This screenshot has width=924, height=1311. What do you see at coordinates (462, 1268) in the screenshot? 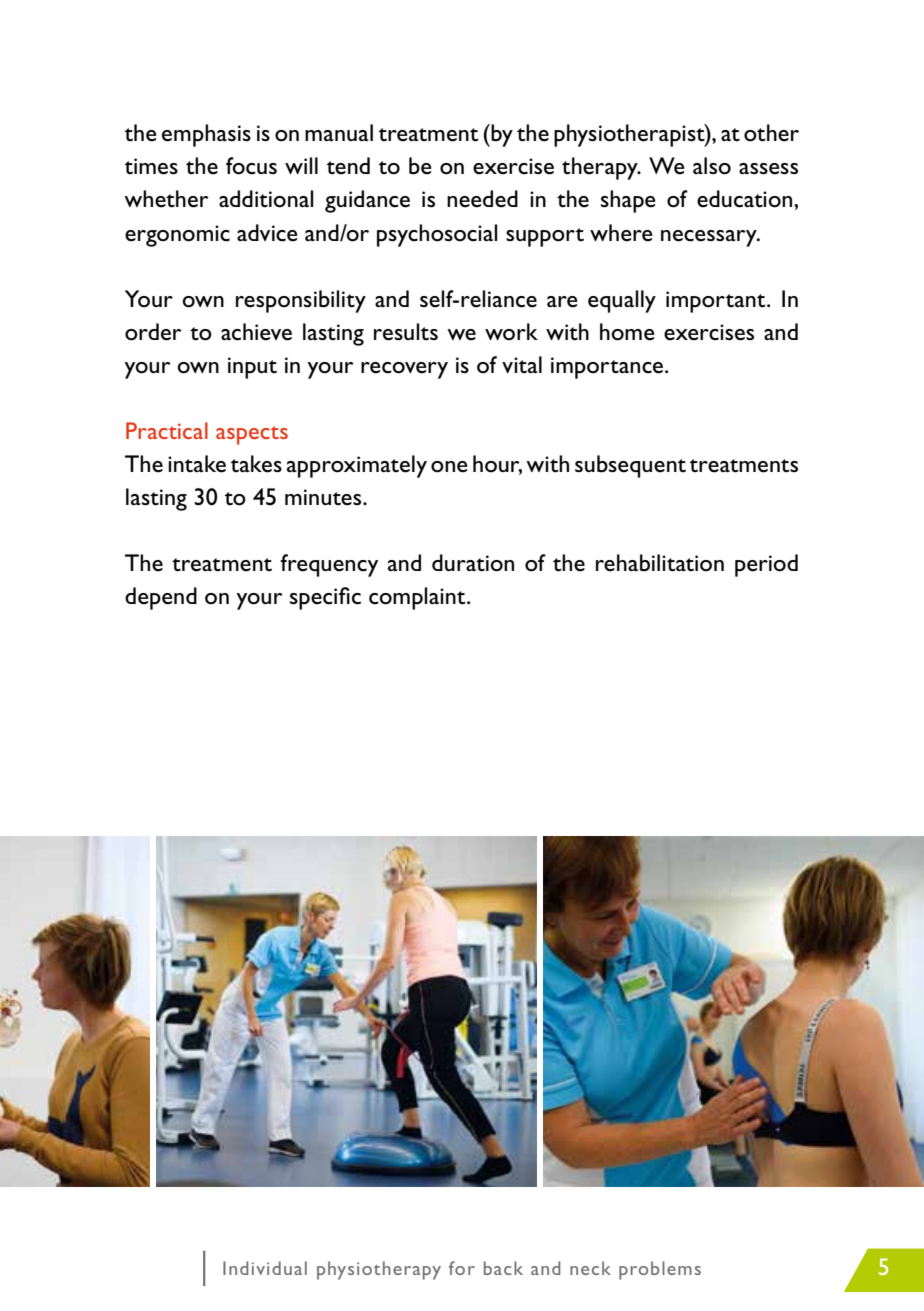
I see `for` at bounding box center [462, 1268].
